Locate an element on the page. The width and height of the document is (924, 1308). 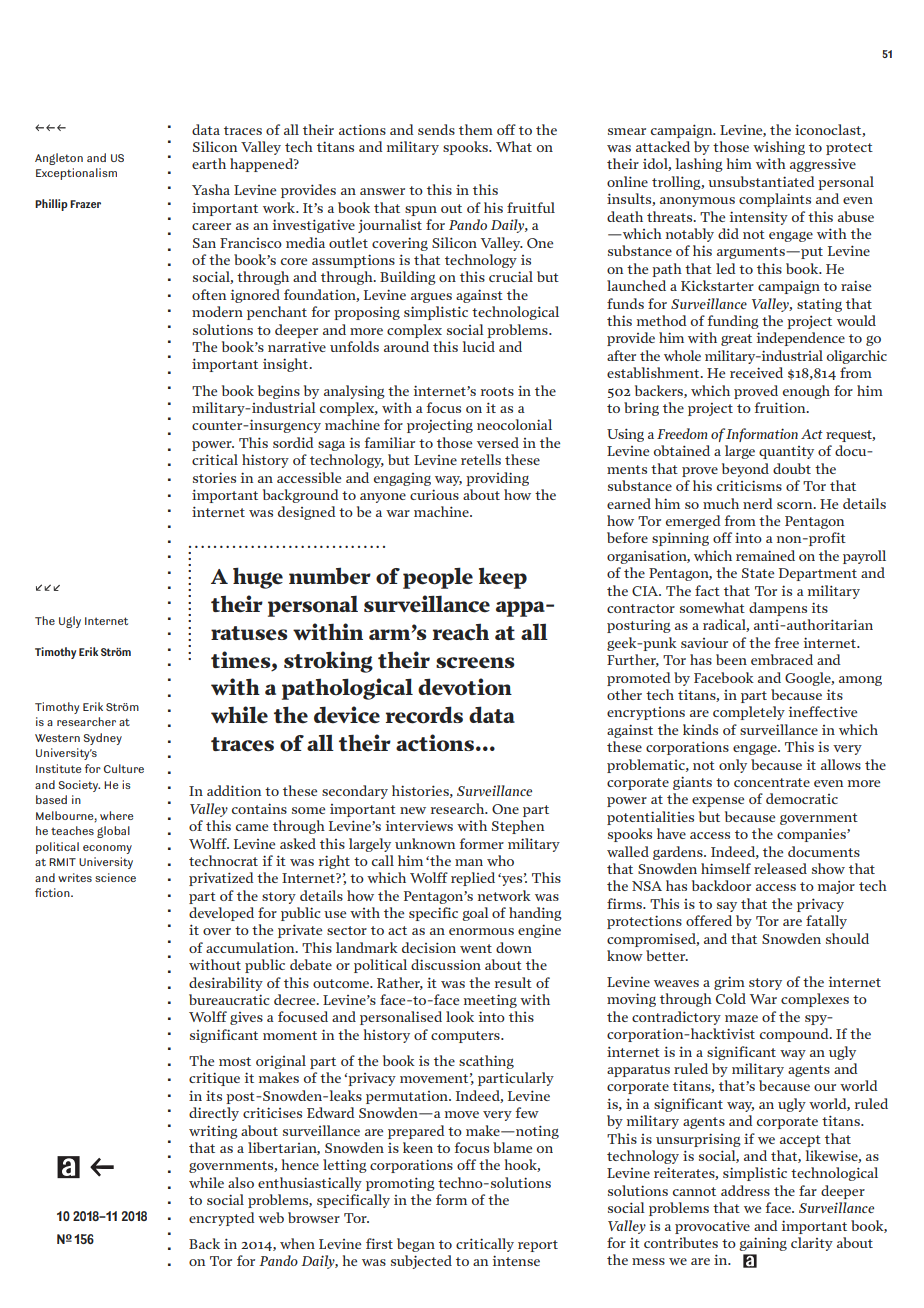
Sydney is located at coordinates (103, 739).
